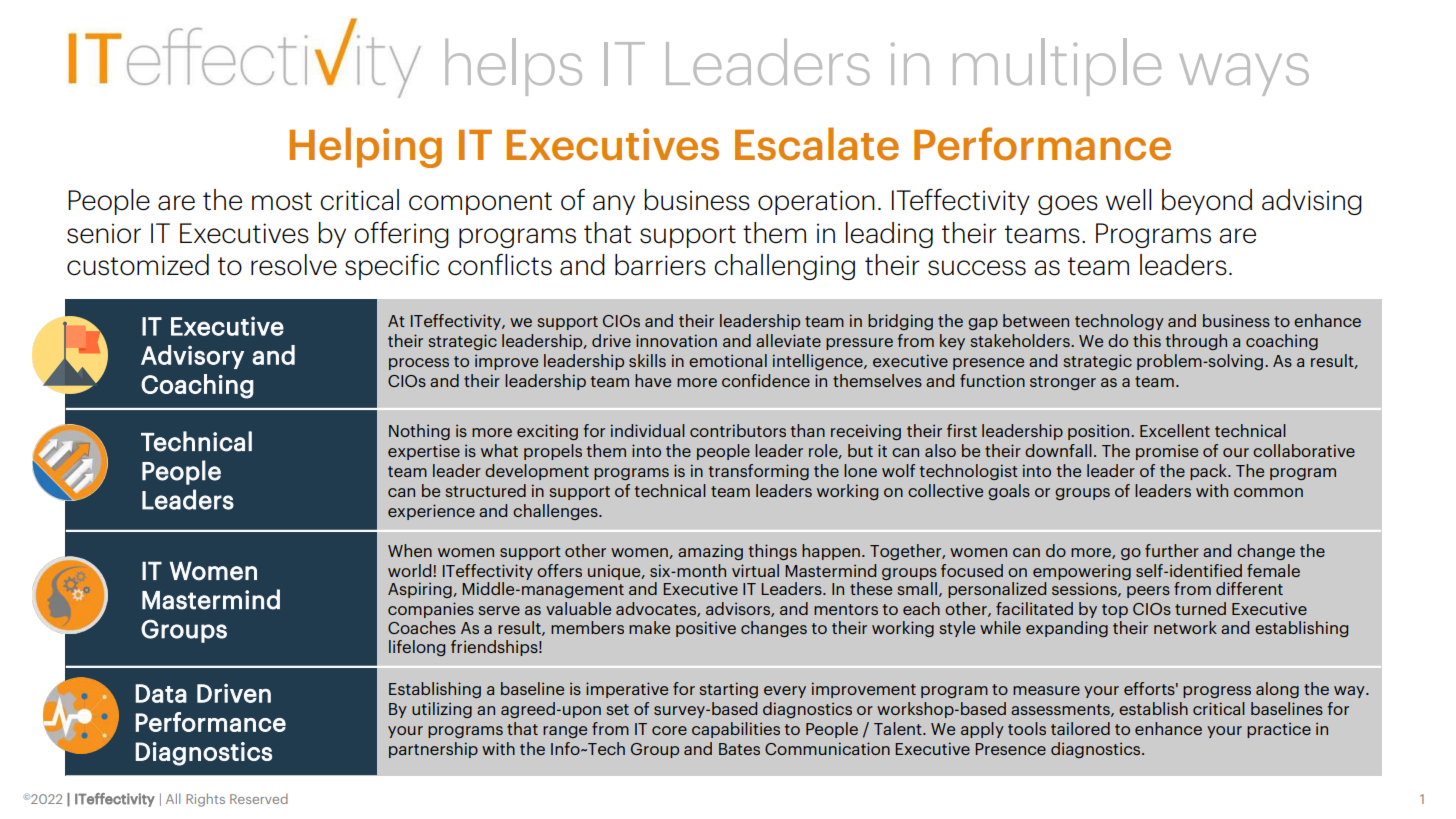 The height and width of the document is (819, 1456). What do you see at coordinates (410, 550) in the document?
I see `When` at bounding box center [410, 550].
